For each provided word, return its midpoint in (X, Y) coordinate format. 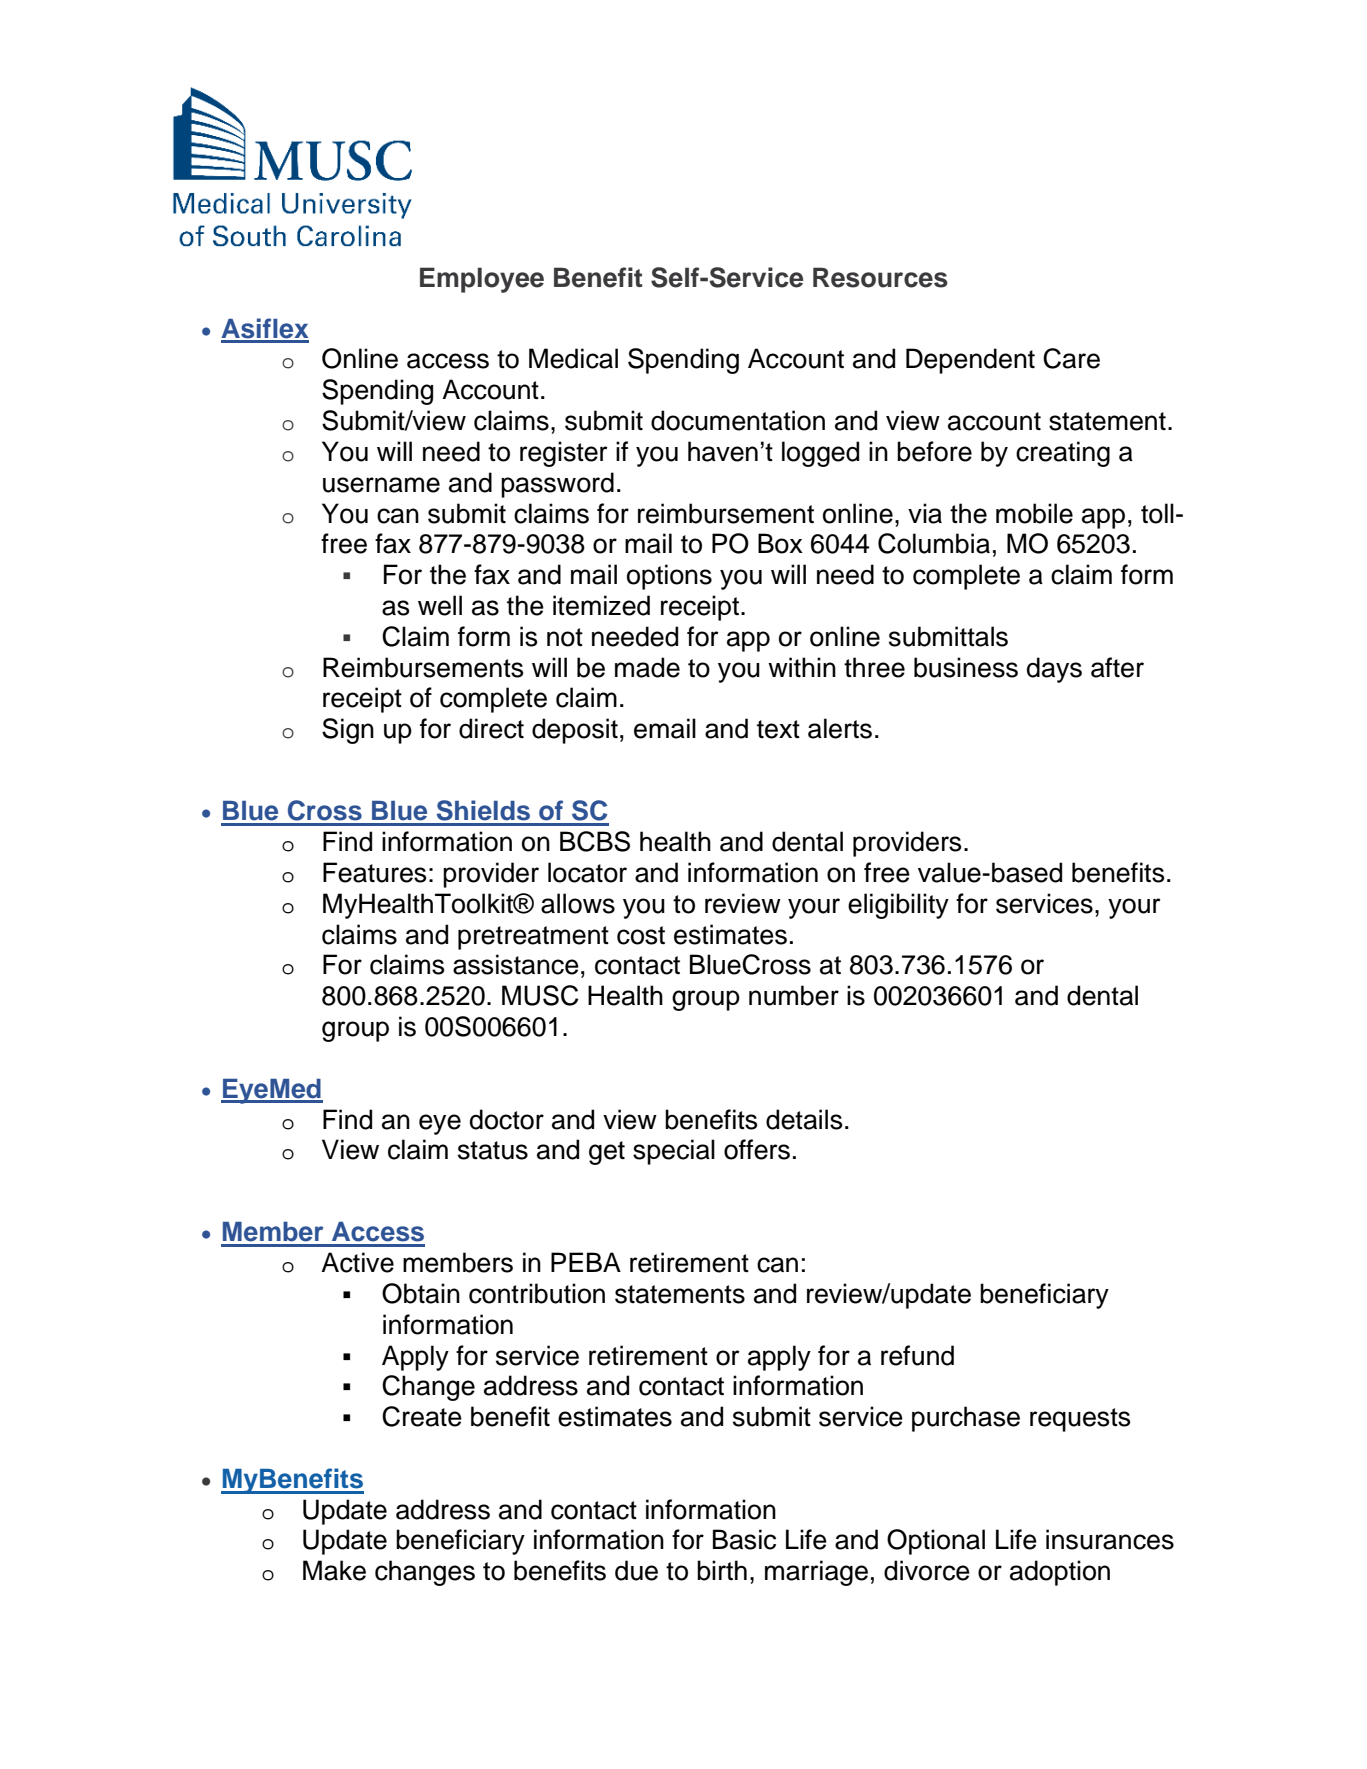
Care (1071, 358)
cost (641, 935)
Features (374, 872)
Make (334, 1570)
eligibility (898, 906)
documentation (738, 420)
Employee (482, 280)
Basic (744, 1539)
